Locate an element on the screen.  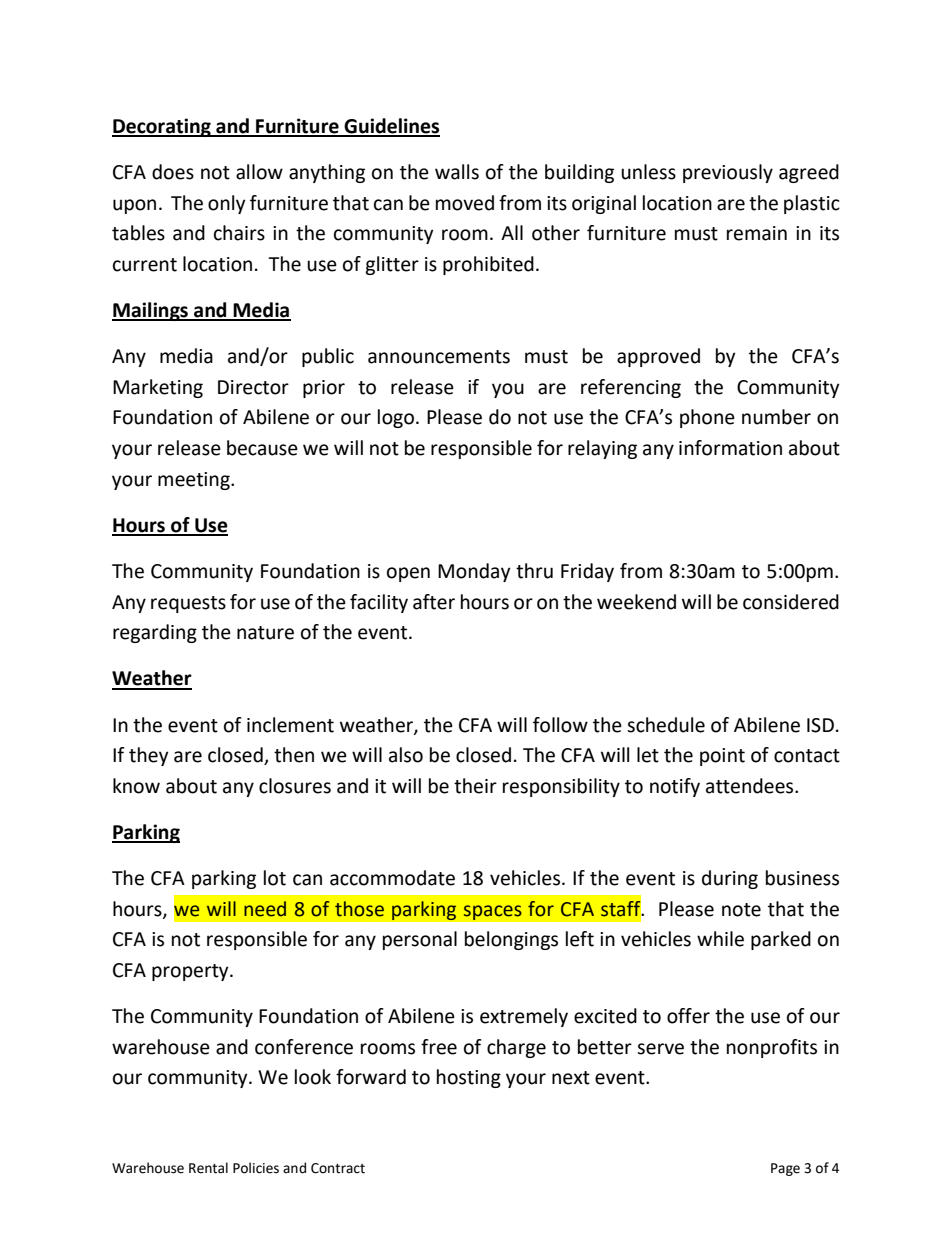
while is located at coordinates (720, 939).
